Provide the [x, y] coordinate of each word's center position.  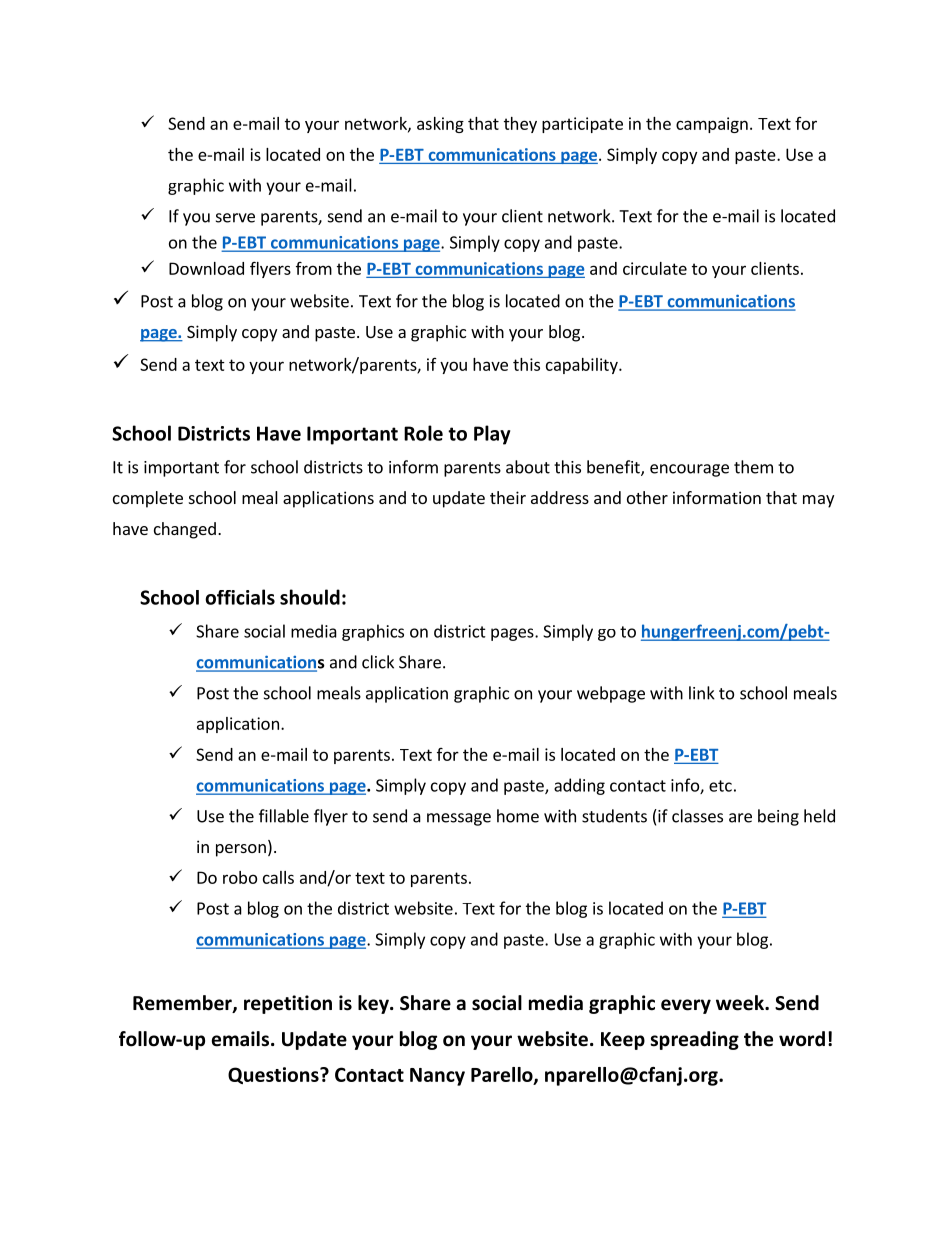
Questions [274, 1075]
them [753, 467]
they [520, 125]
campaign [712, 125]
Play [492, 435]
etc [720, 786]
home [518, 816]
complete [148, 499]
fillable [284, 816]
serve [235, 218]
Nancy [437, 1077]
